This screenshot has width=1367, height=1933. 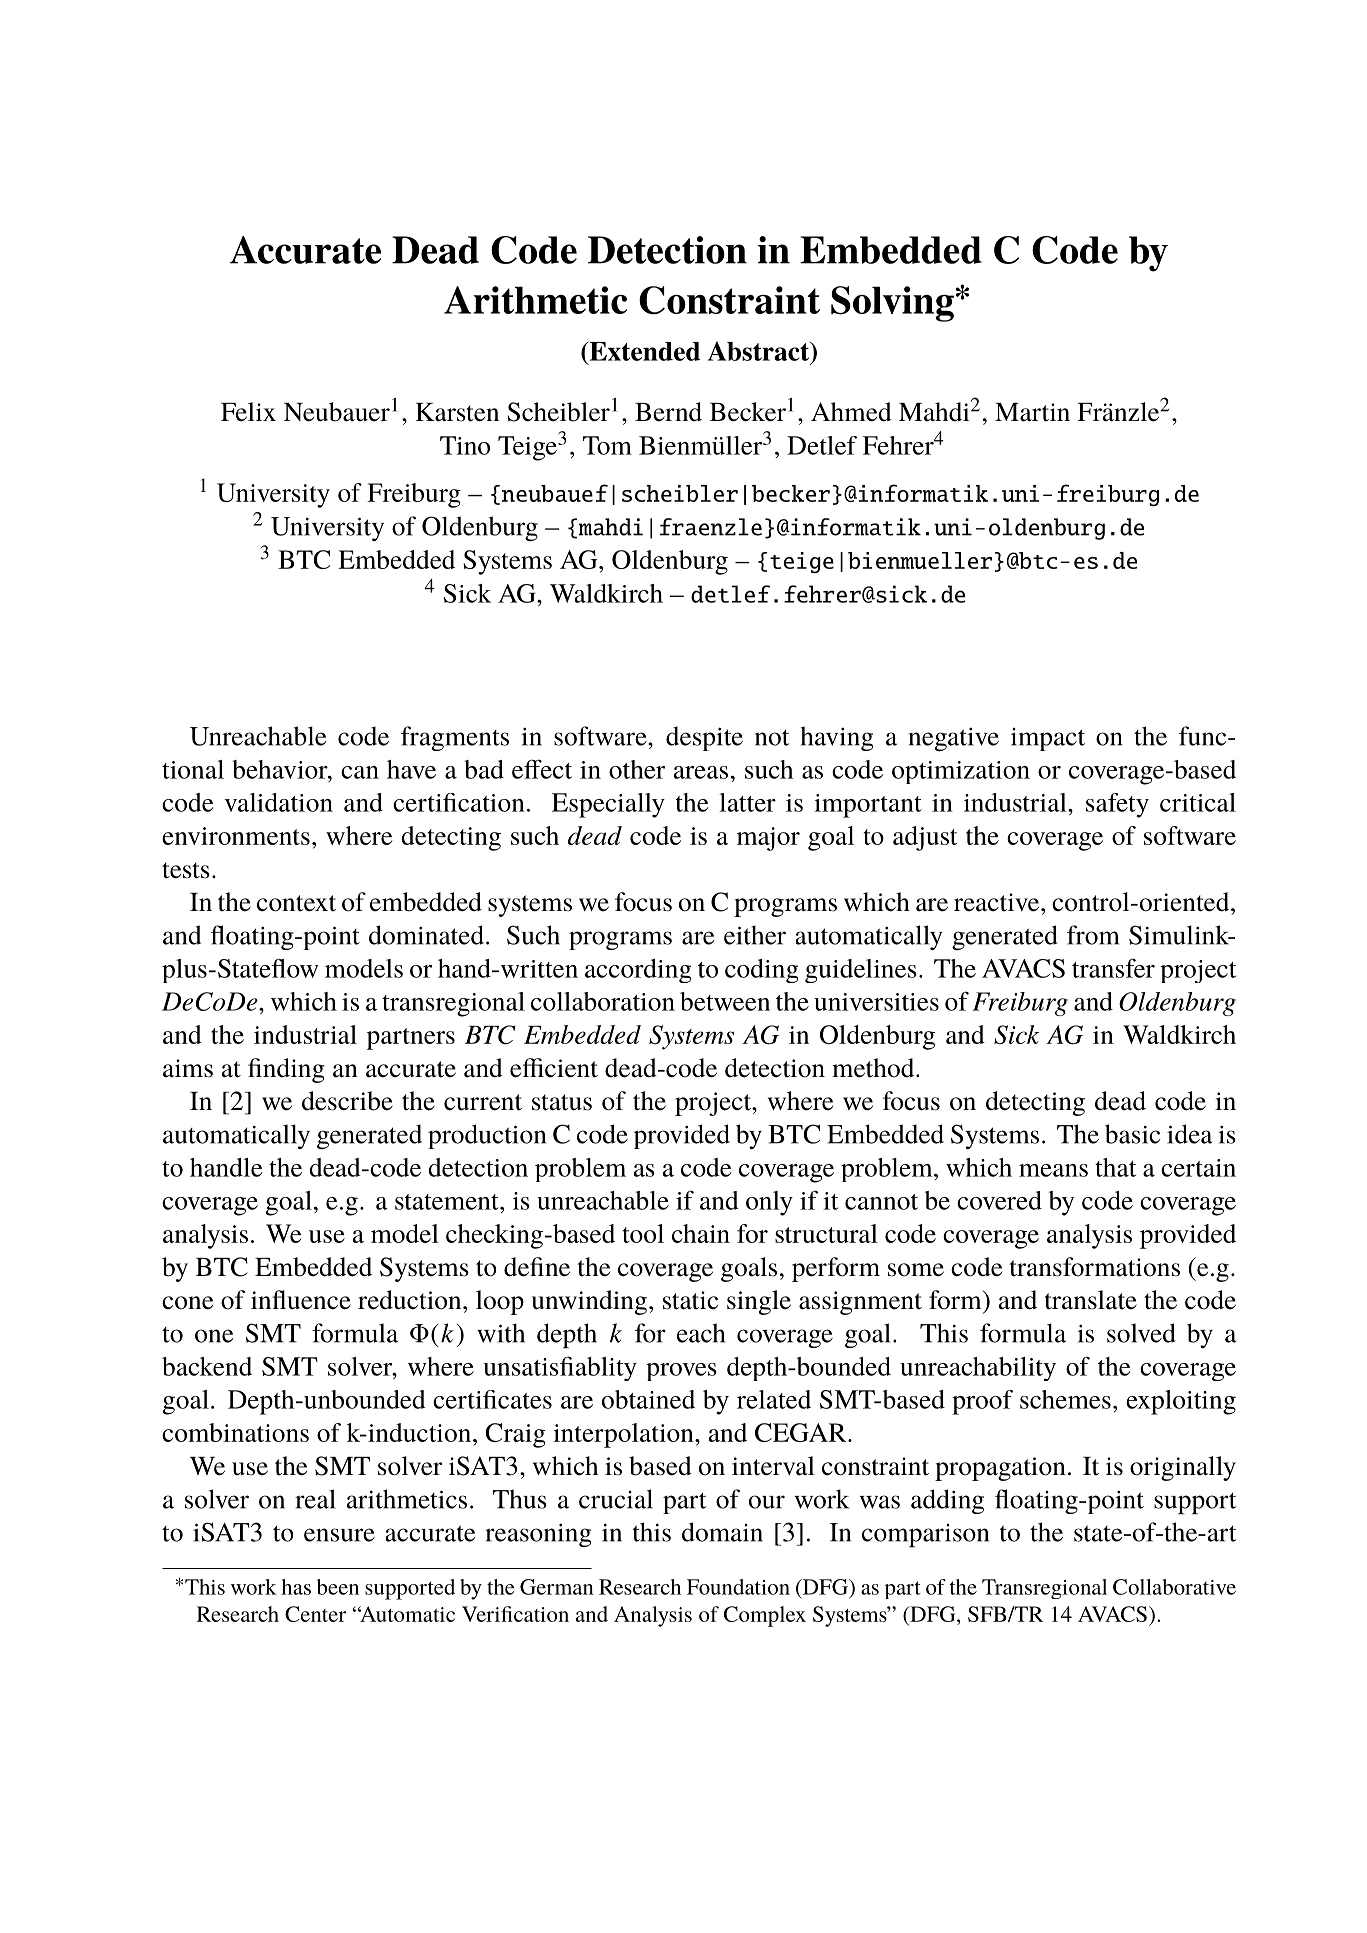 I want to click on has, so click(x=296, y=1587).
